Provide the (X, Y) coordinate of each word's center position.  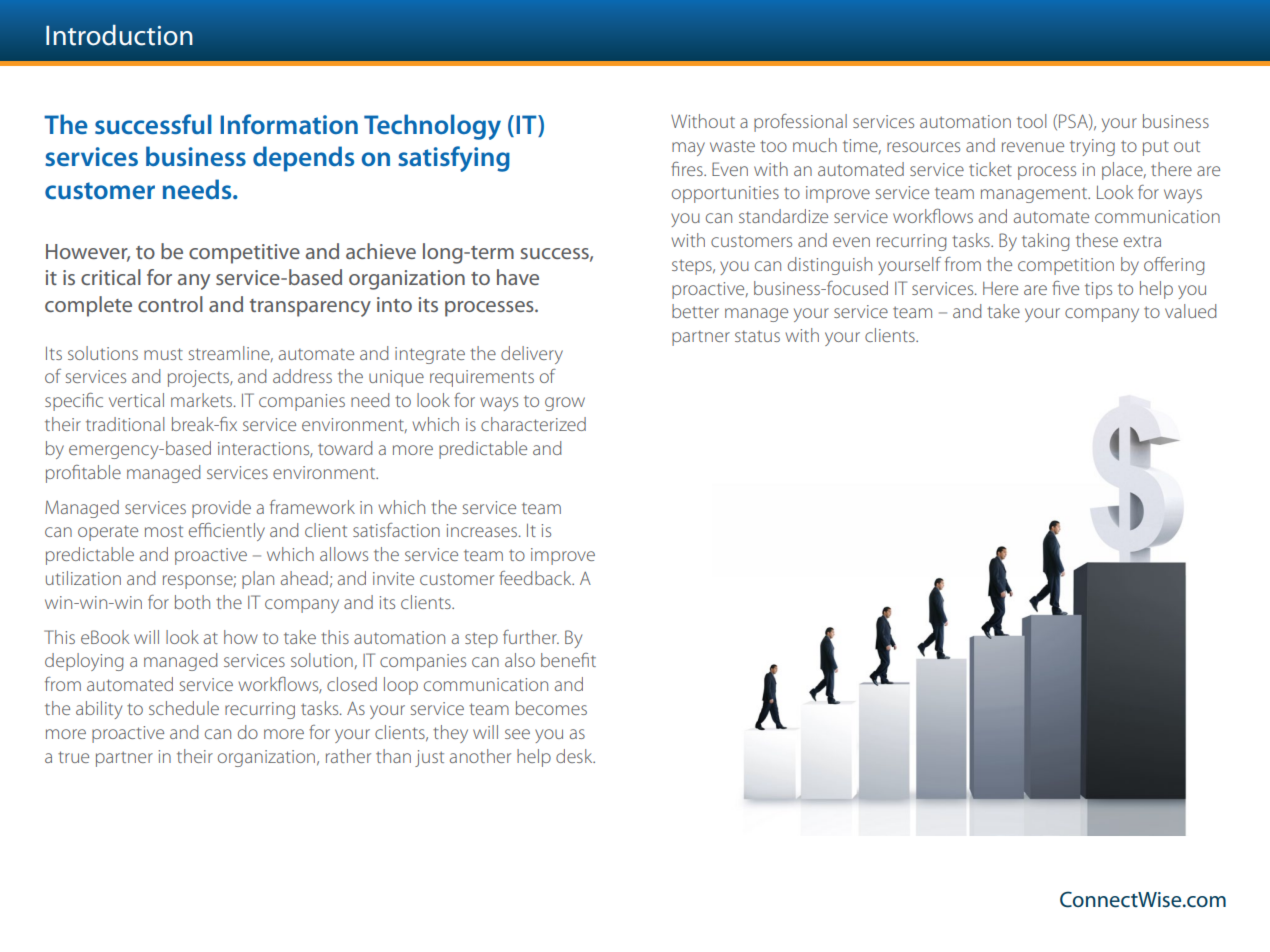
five (1065, 288)
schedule (184, 708)
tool (1031, 121)
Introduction (119, 35)
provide (221, 509)
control (170, 304)
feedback (536, 578)
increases (481, 530)
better (695, 311)
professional (800, 123)
